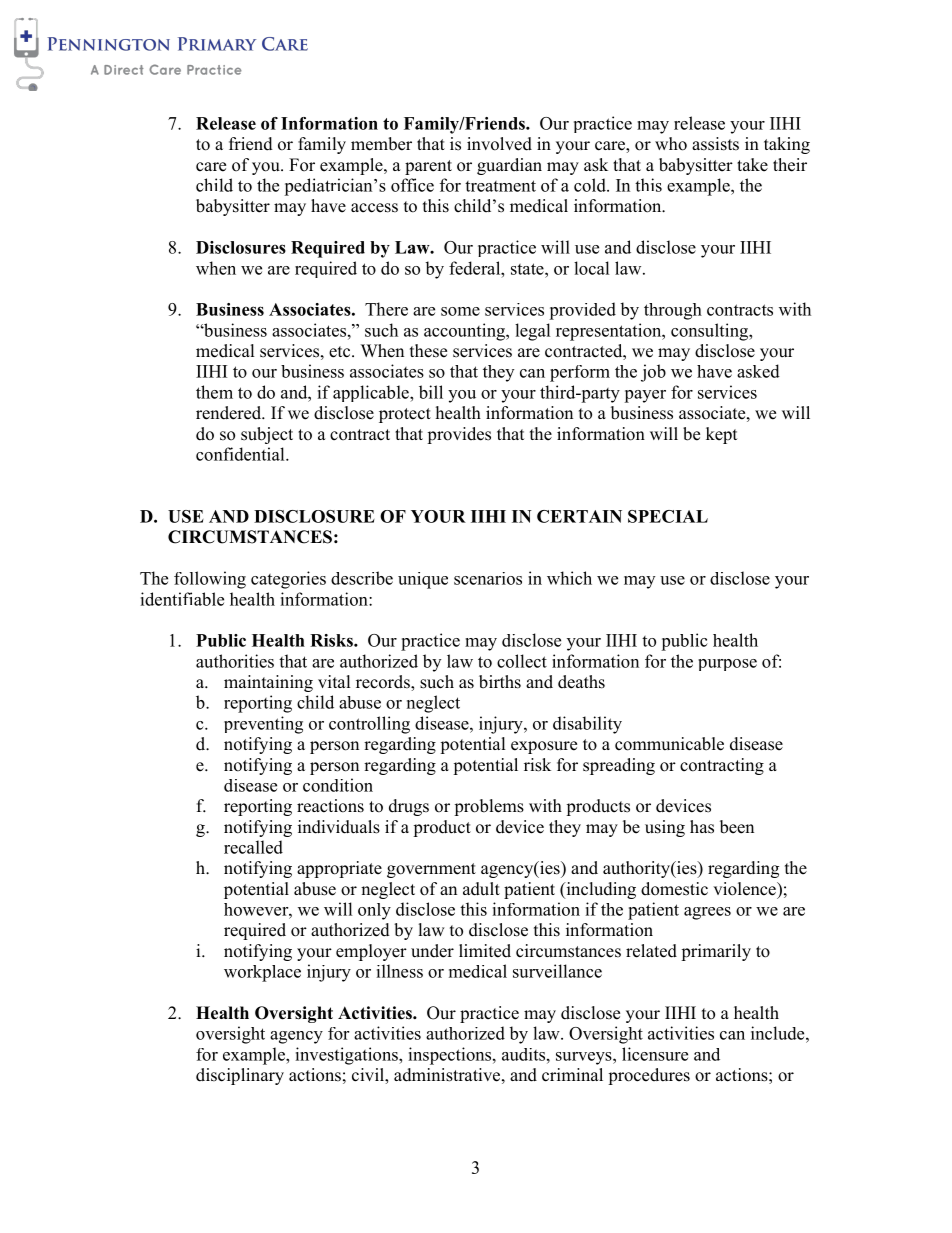  I want to click on provides, so click(459, 435).
